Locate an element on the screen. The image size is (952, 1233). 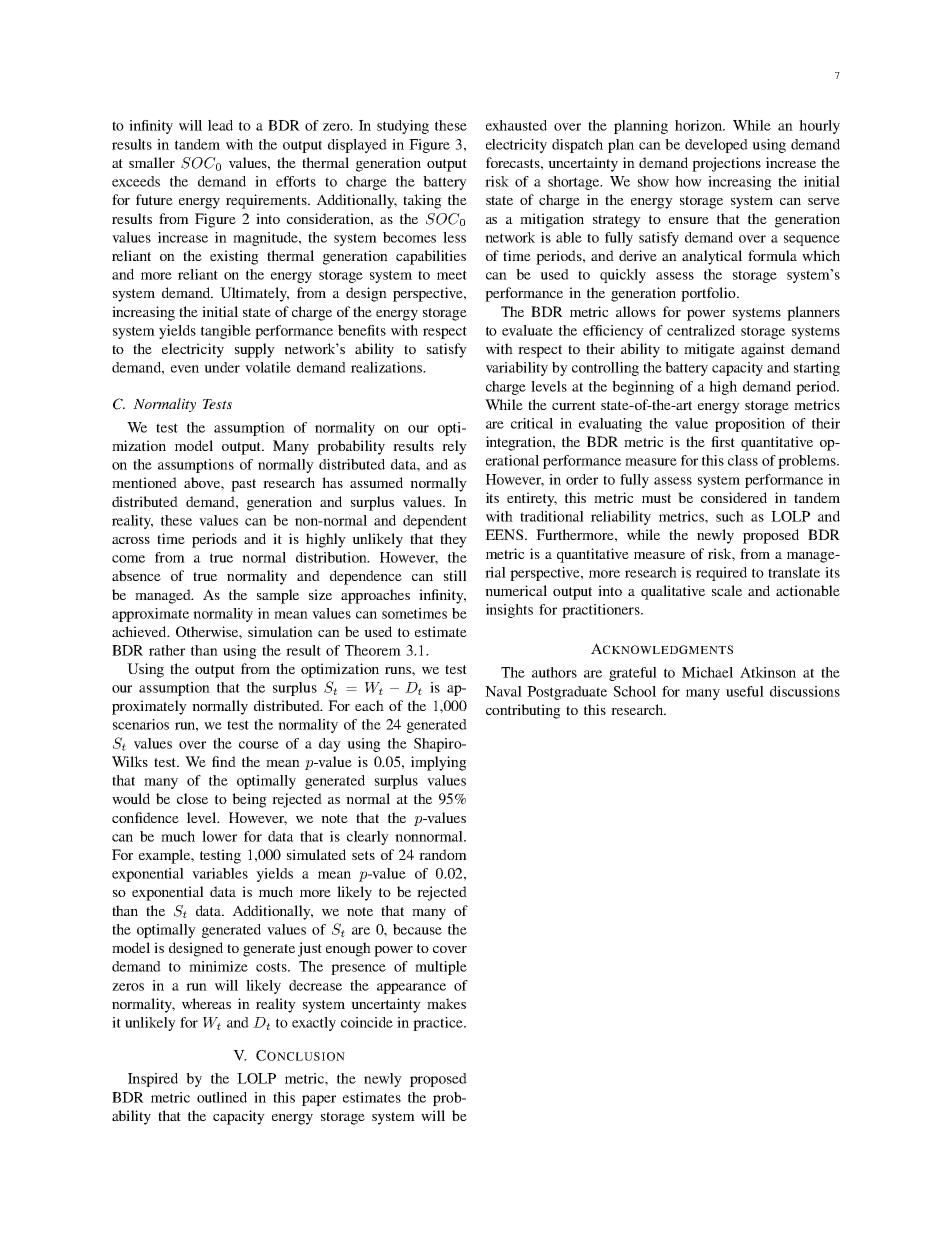
lead is located at coordinates (220, 125).
